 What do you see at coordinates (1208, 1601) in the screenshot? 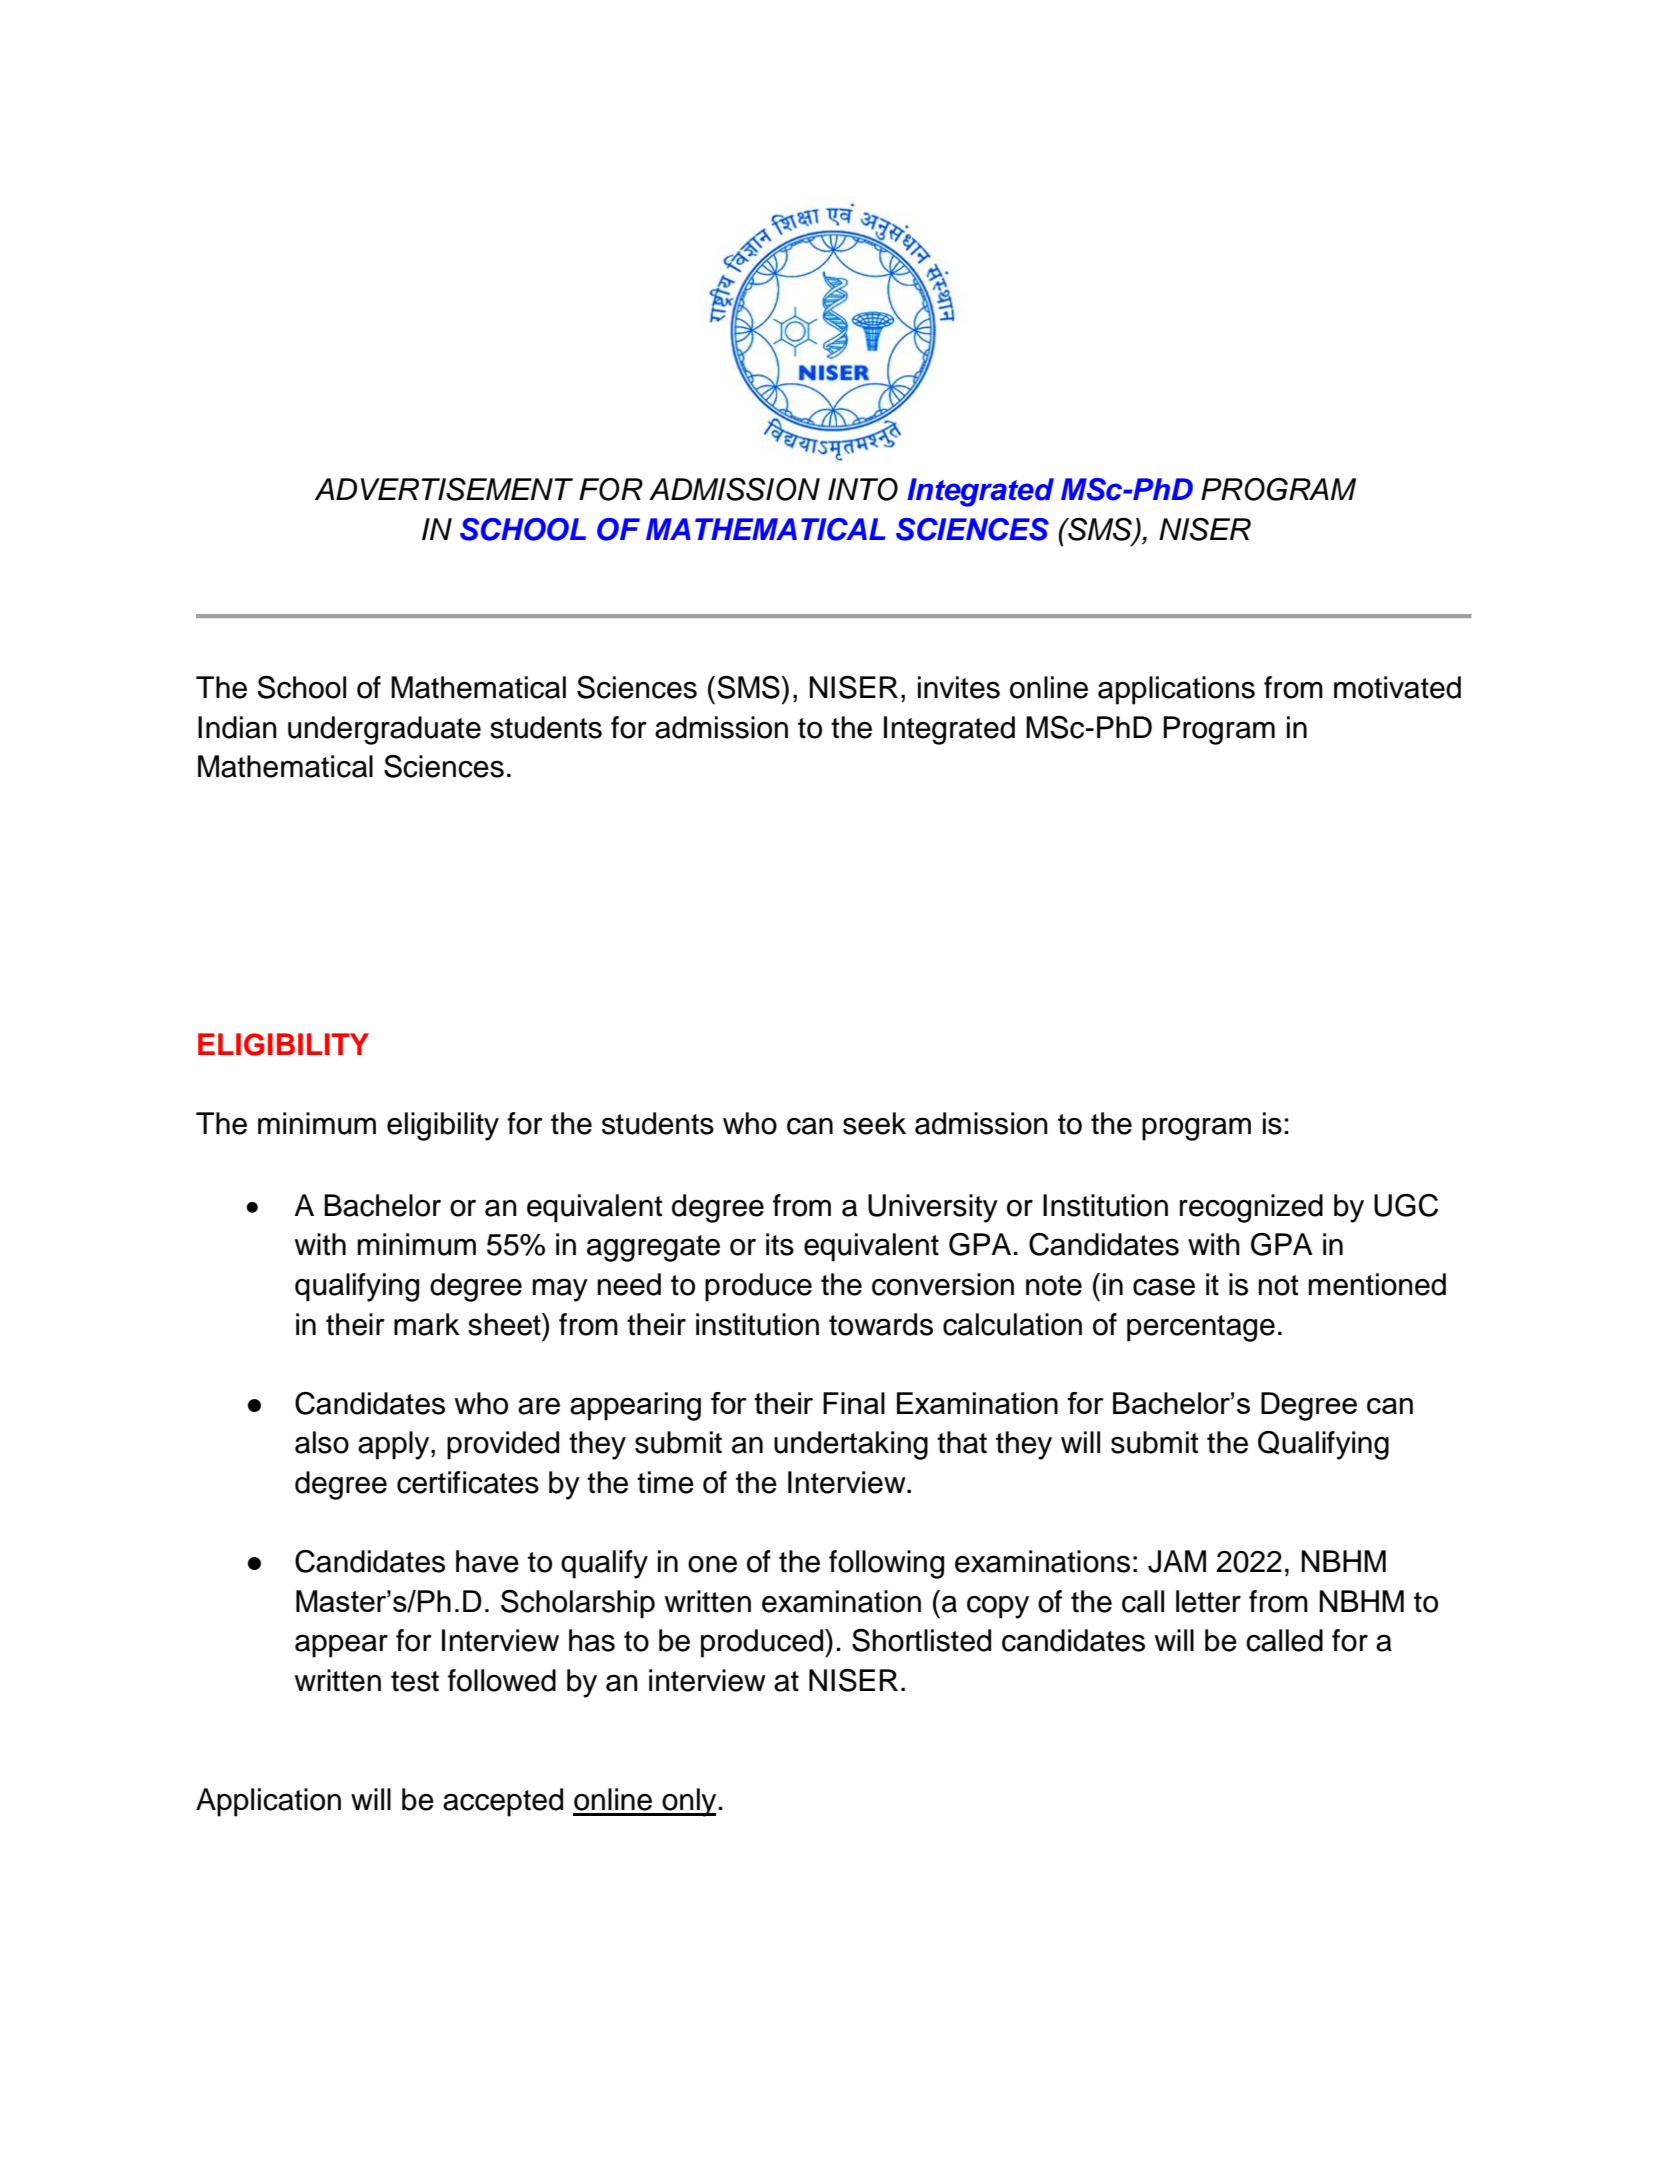
I see `letter` at bounding box center [1208, 1601].
